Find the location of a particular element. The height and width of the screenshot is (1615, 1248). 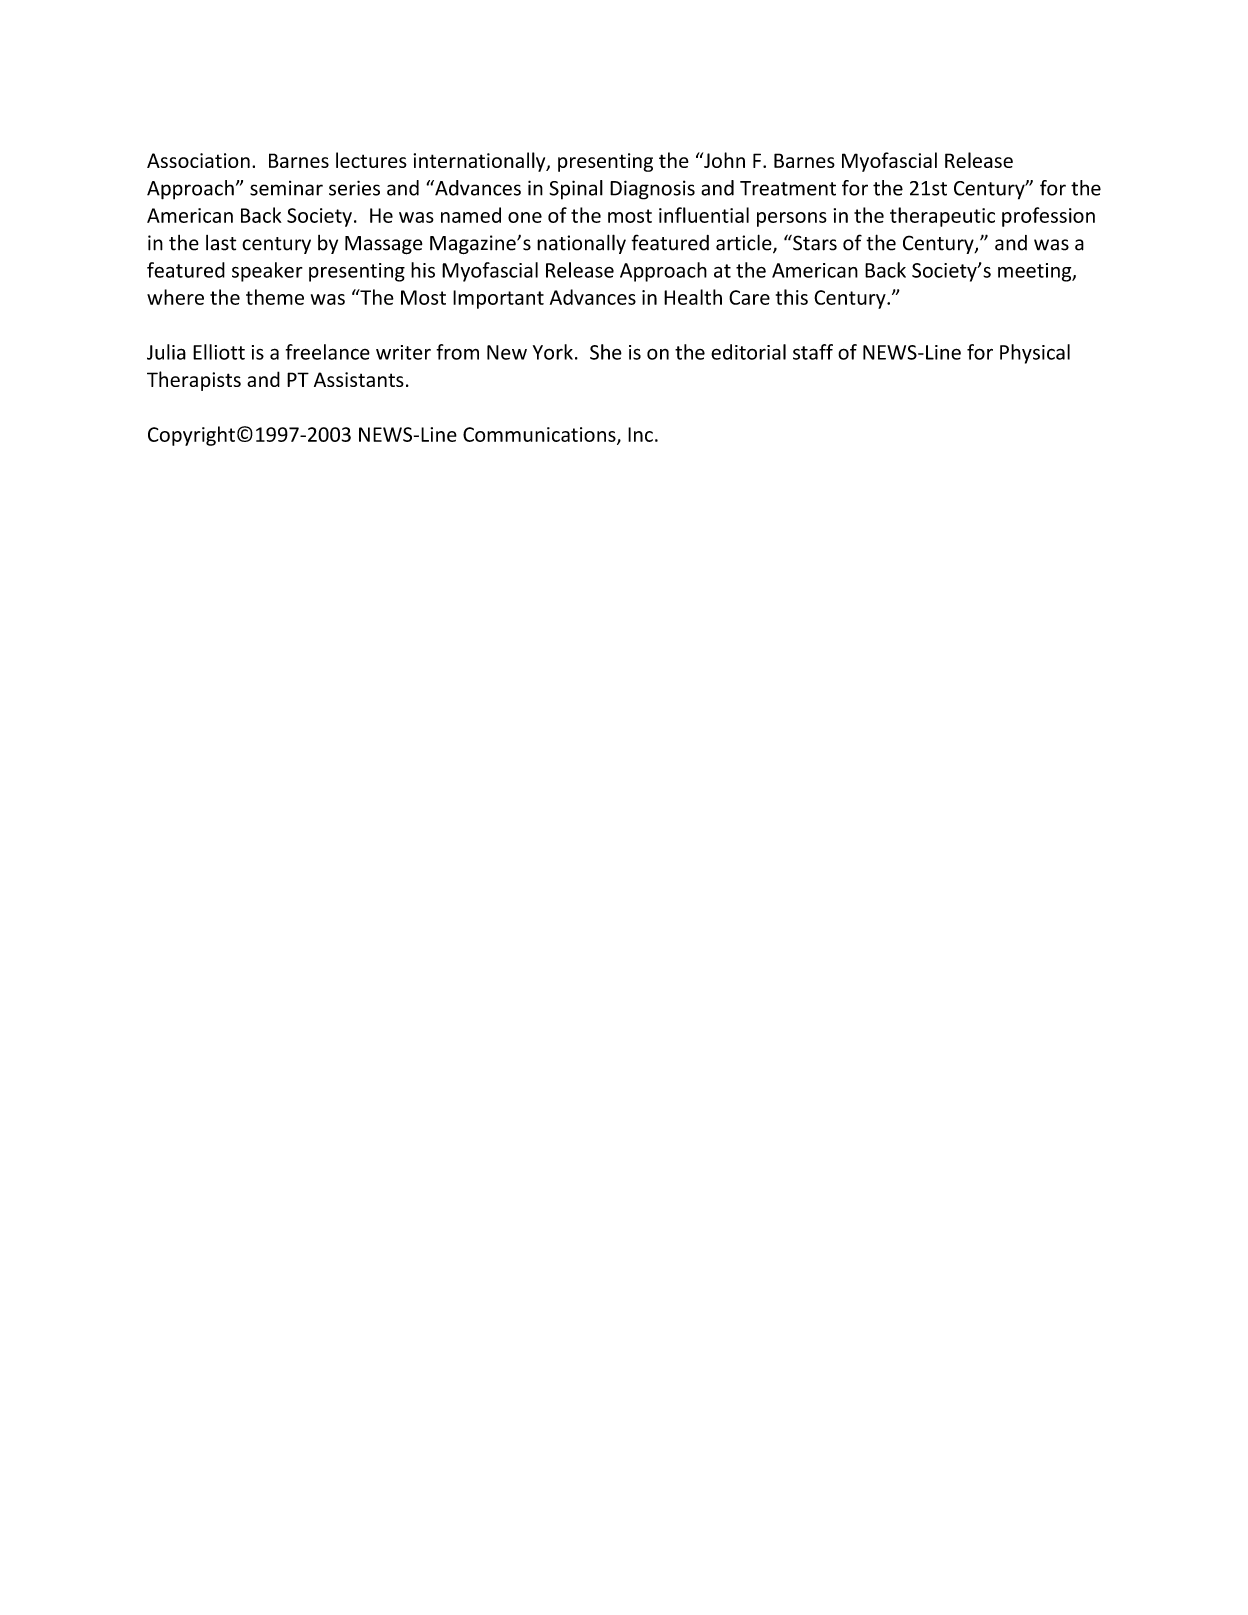

Treatment is located at coordinates (788, 188).
